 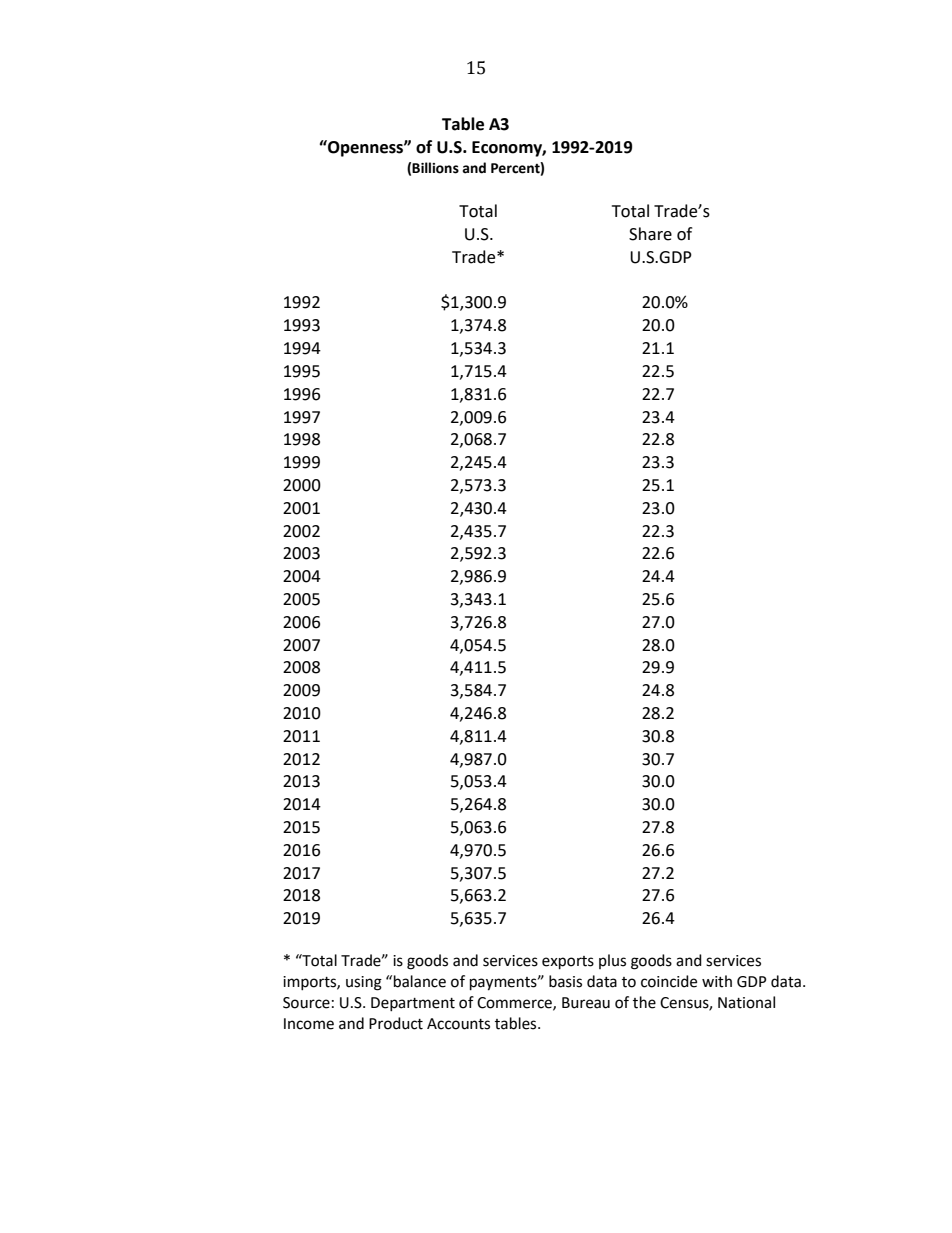 I want to click on Share, so click(x=650, y=234).
